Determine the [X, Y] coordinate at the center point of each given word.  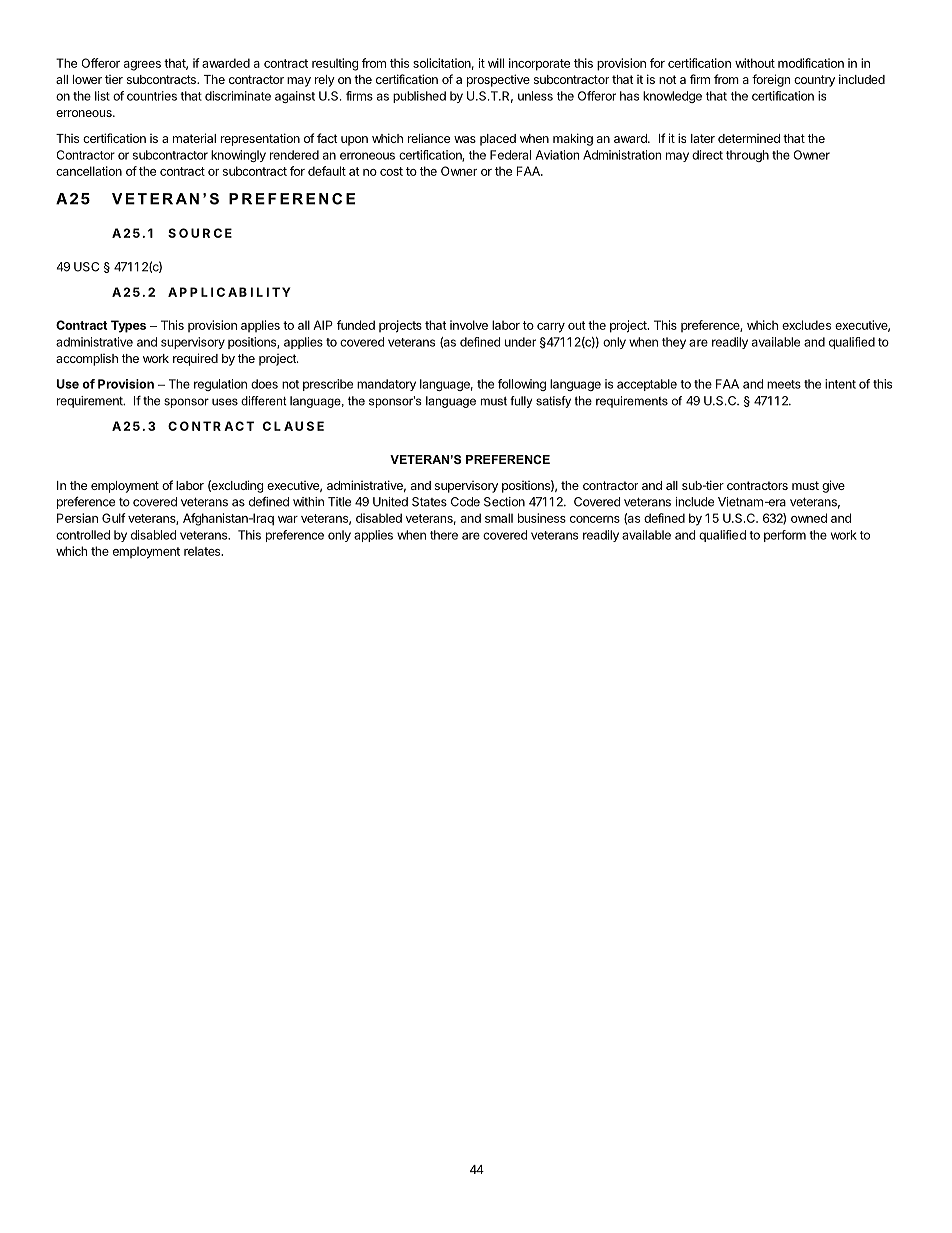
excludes [806, 325]
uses [225, 402]
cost [391, 171]
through [747, 156]
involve [469, 325]
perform [785, 536]
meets [784, 384]
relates [203, 551]
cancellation [89, 171]
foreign [771, 80]
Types [128, 326]
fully [521, 402]
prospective [498, 80]
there [444, 535]
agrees [142, 66]
